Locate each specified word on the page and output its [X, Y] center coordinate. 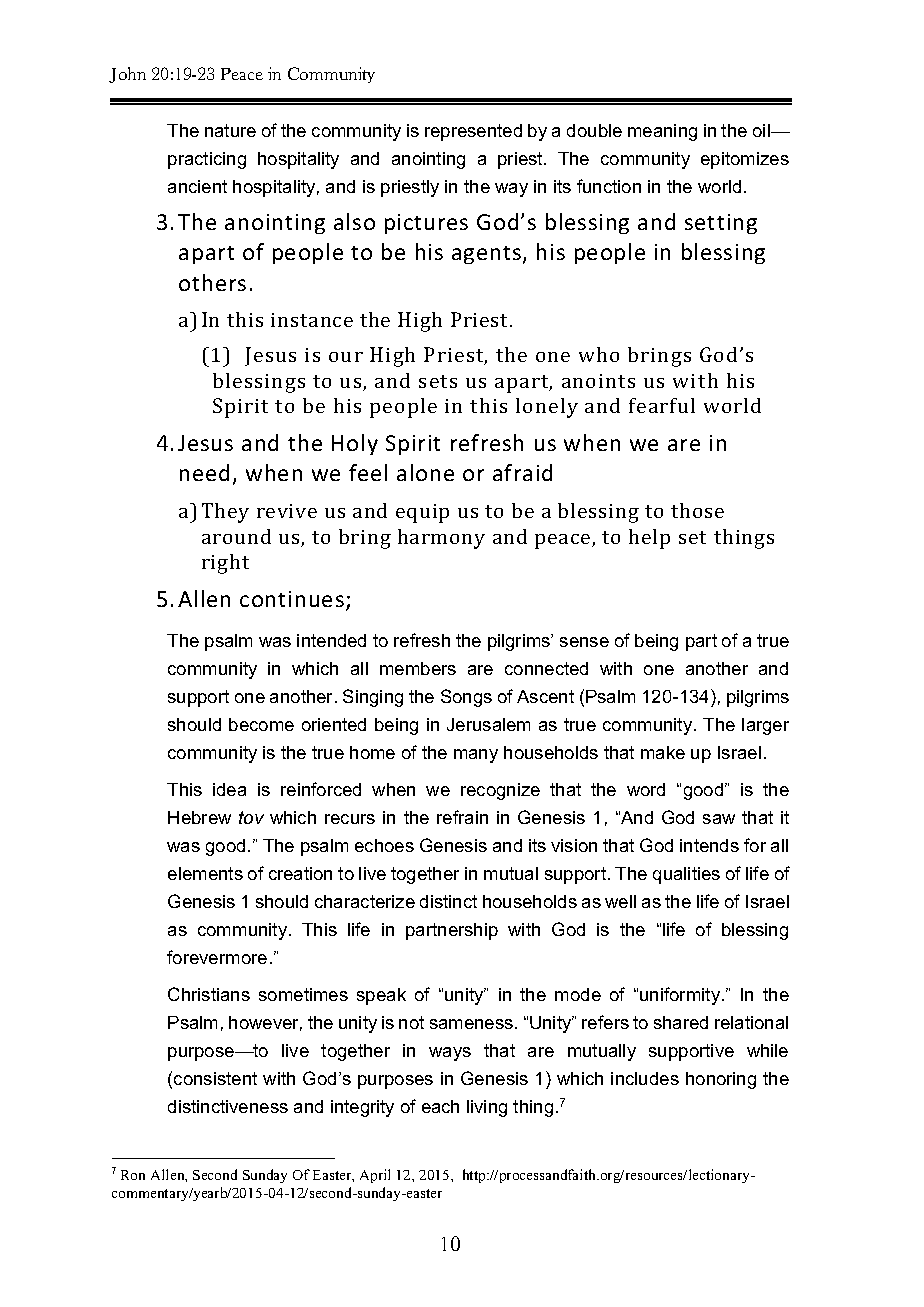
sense [584, 642]
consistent [215, 1078]
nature [230, 130]
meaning [662, 132]
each [440, 1106]
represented [473, 132]
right [225, 564]
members [418, 668]
